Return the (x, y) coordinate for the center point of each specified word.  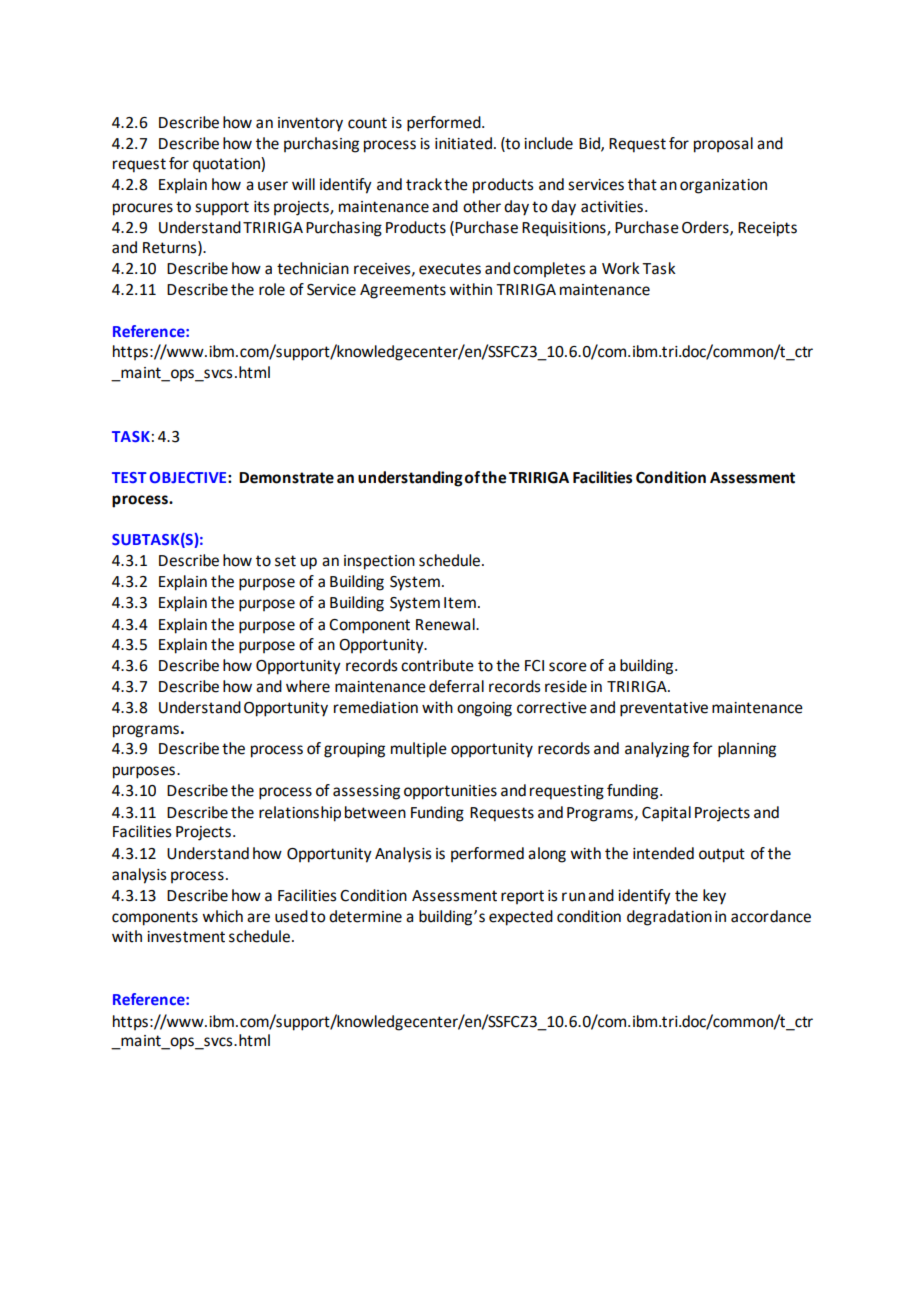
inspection (379, 562)
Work (621, 268)
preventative (664, 709)
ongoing (484, 709)
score (568, 667)
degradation (669, 918)
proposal (723, 145)
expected (521, 918)
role (272, 289)
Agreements (403, 291)
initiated (465, 143)
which (222, 916)
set (285, 561)
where (308, 686)
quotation (227, 165)
